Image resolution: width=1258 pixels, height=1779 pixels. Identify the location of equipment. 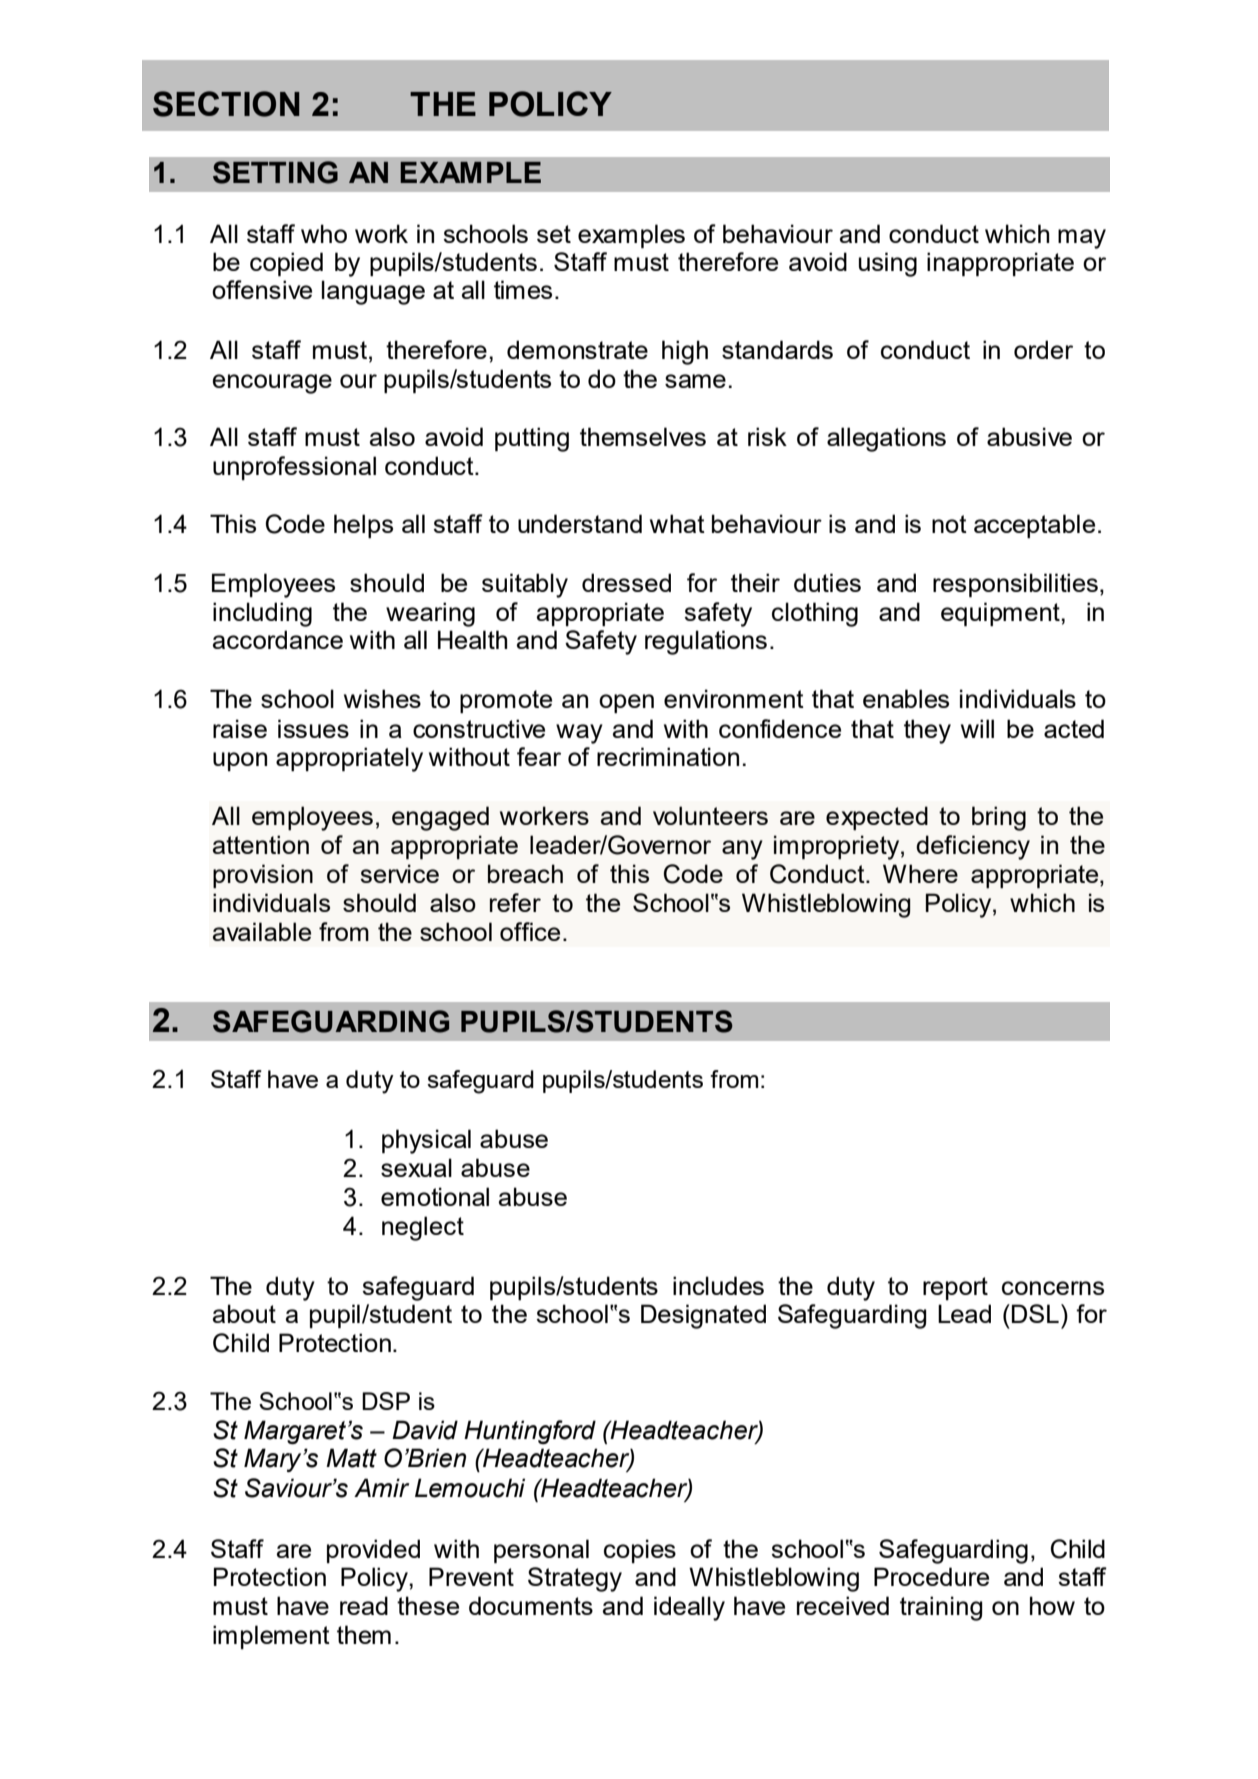
(1001, 614).
